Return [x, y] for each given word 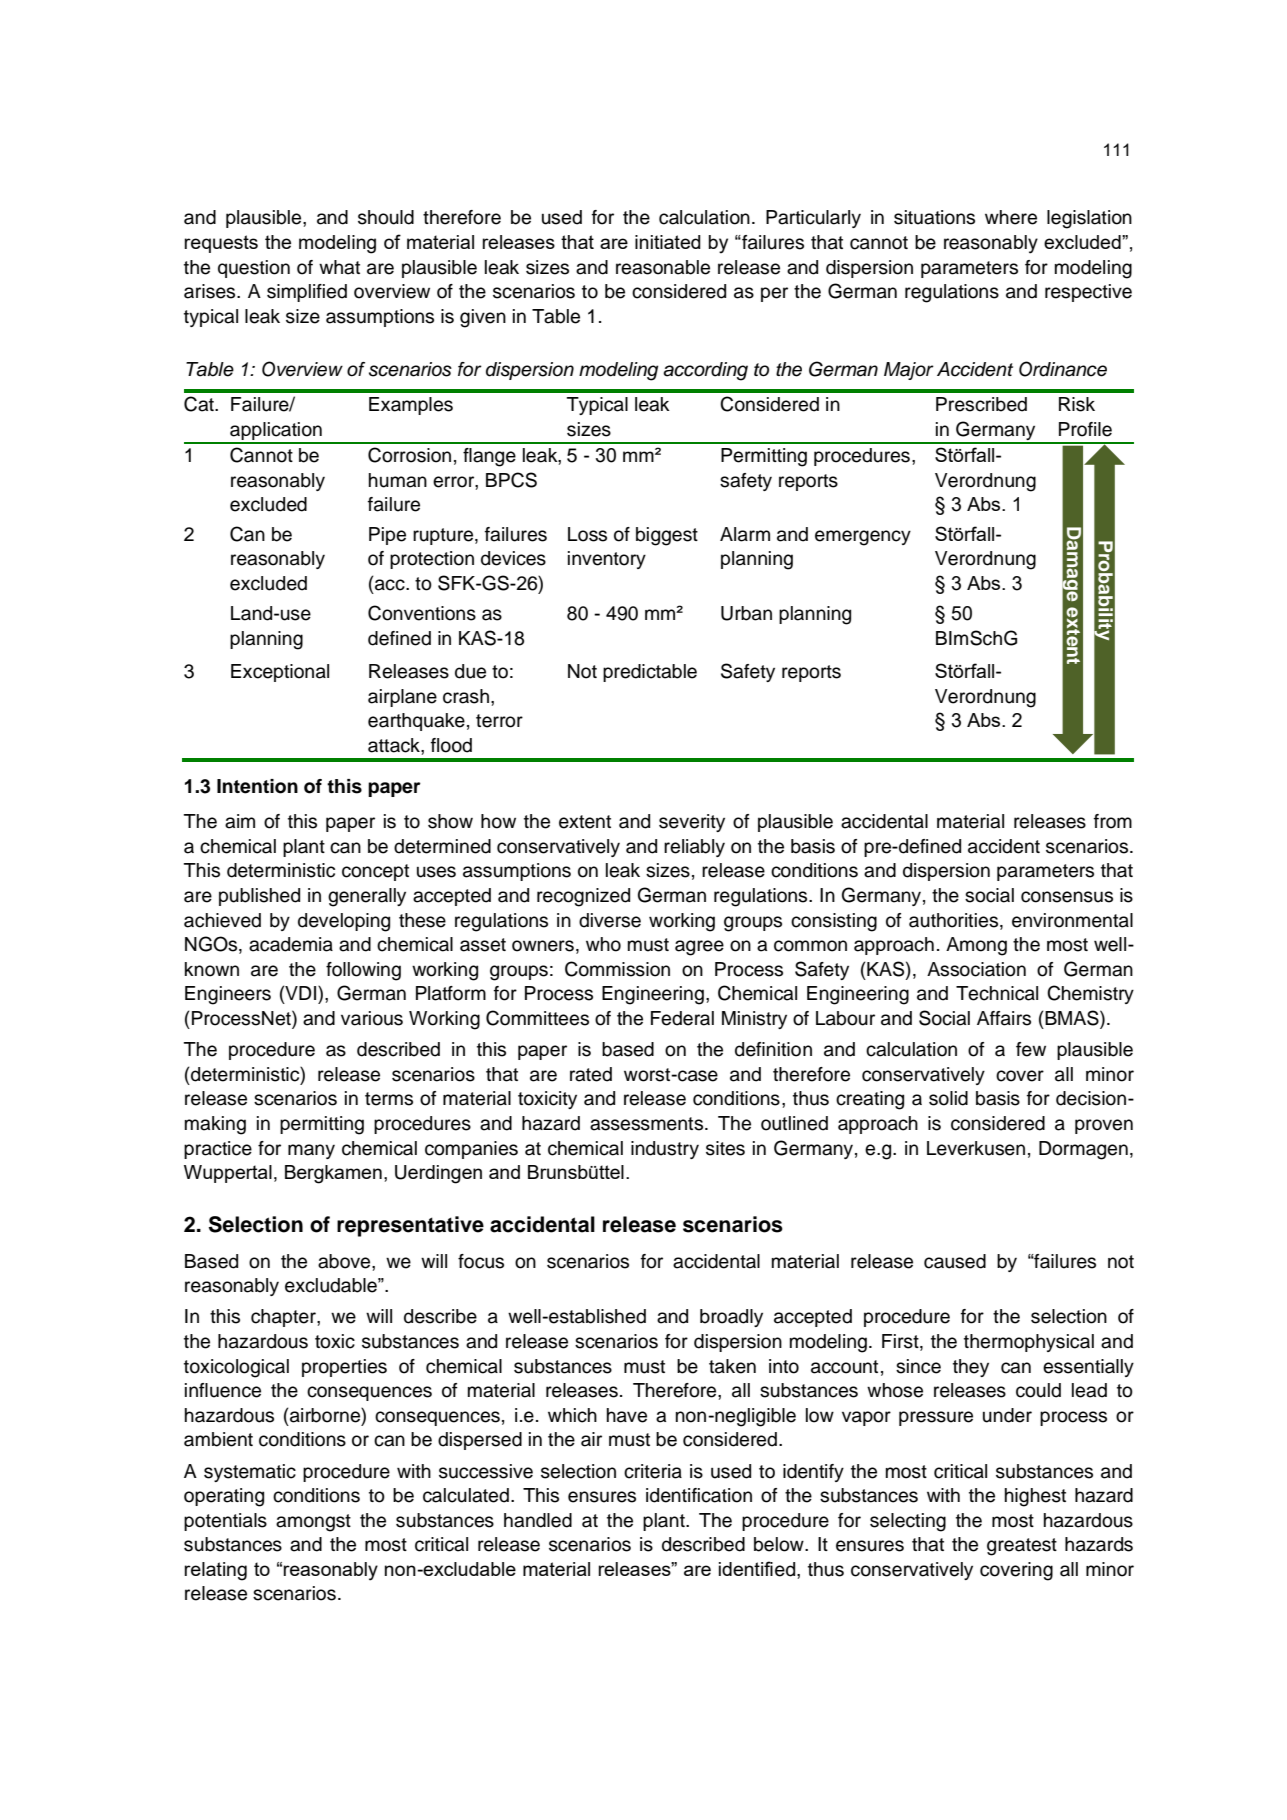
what [339, 267]
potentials [225, 1522]
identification [699, 1495]
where [1011, 217]
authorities [955, 920]
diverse [610, 920]
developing [344, 922]
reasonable [663, 267]
